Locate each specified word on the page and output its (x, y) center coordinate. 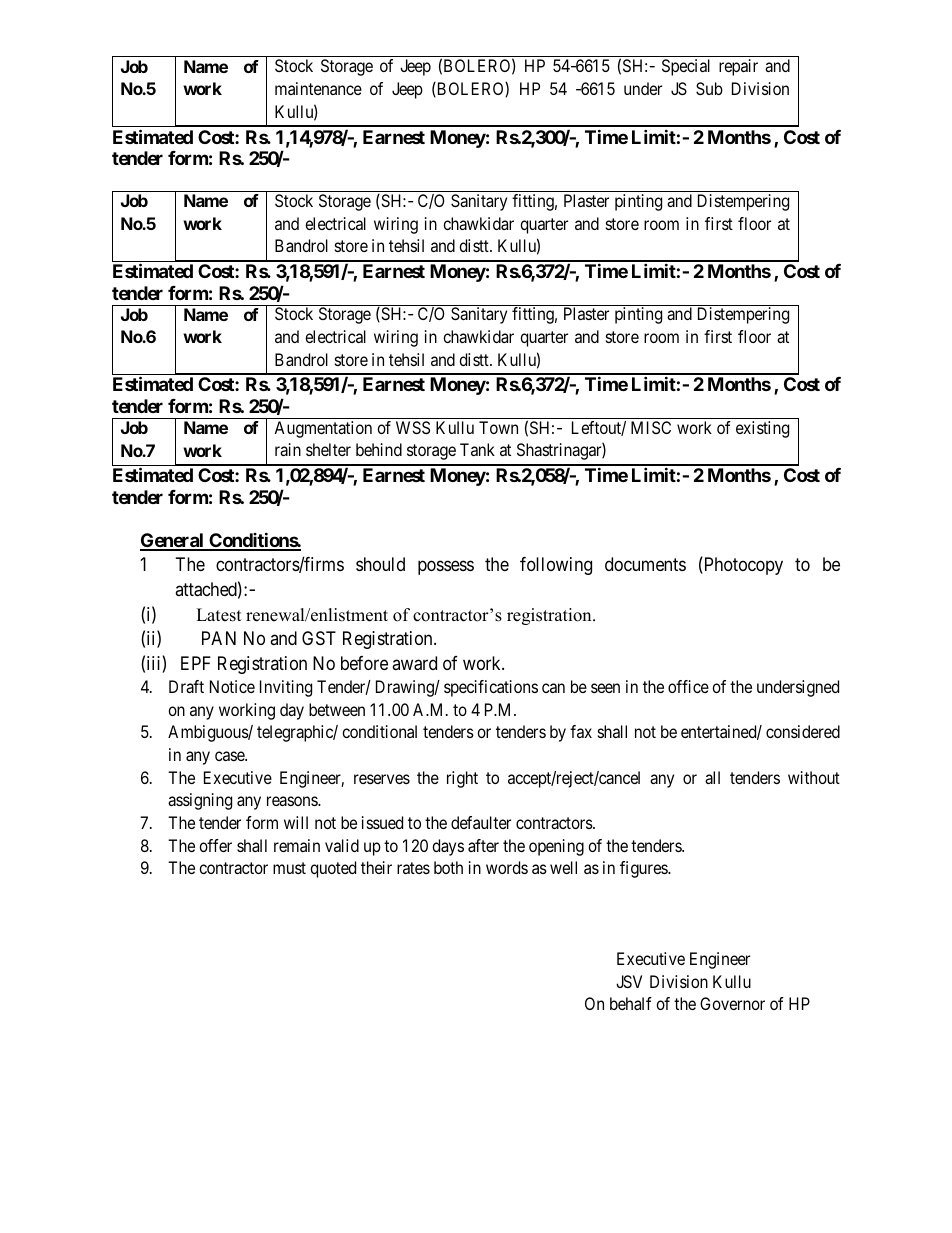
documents (645, 564)
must (289, 868)
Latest (219, 615)
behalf (631, 1003)
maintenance (318, 88)
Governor (732, 1003)
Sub (709, 88)
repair (738, 67)
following (556, 566)
